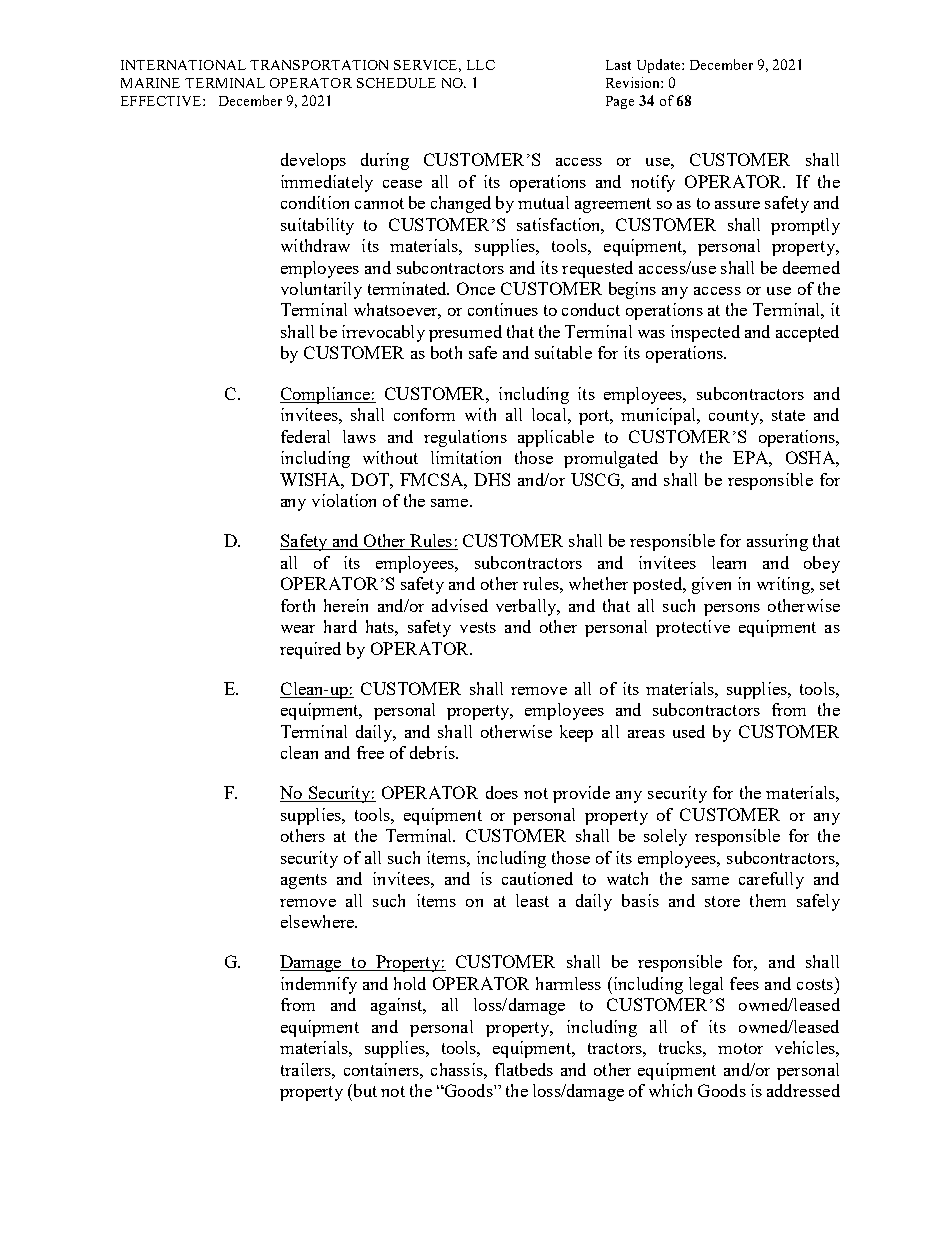  Describe the element at coordinates (729, 562) in the page. I see `learn` at that location.
